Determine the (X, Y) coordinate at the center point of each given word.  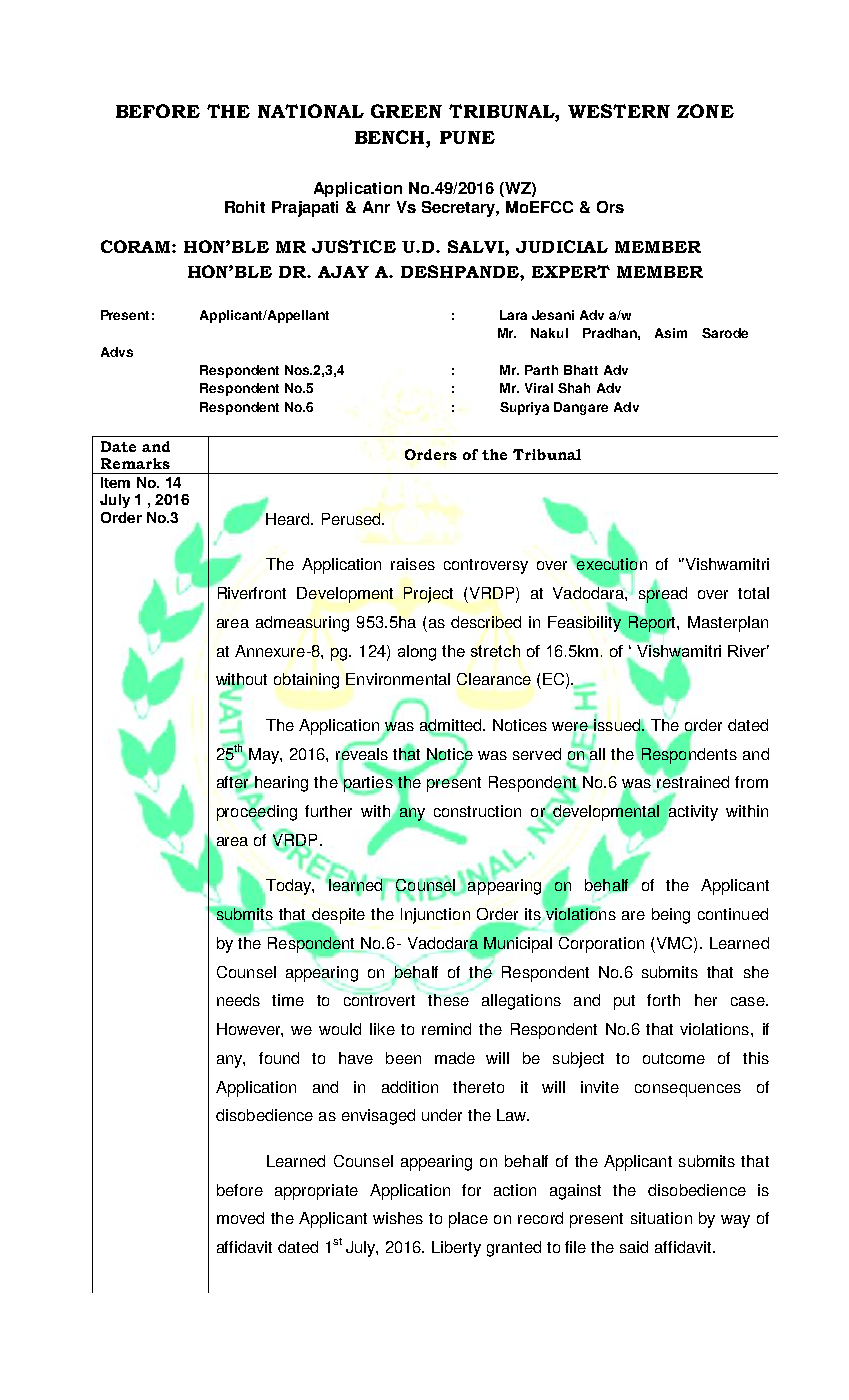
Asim (671, 333)
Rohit (245, 207)
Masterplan (728, 624)
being (671, 916)
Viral (539, 388)
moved (240, 1218)
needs (238, 1000)
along (417, 653)
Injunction (435, 916)
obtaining (306, 681)
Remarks (135, 463)
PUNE (467, 137)
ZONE (705, 111)
